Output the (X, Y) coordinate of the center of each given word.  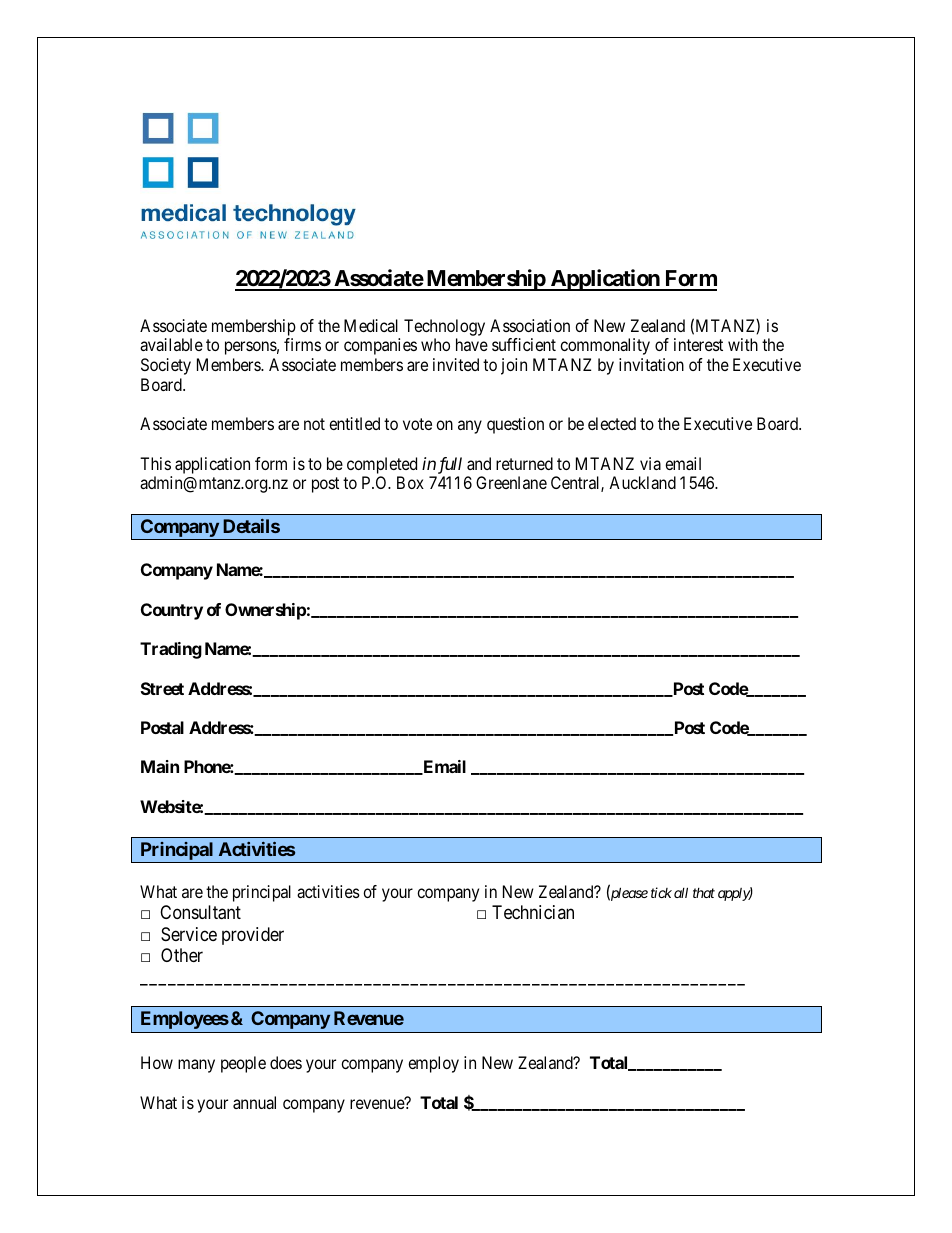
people (243, 1064)
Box (410, 482)
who (435, 344)
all (681, 892)
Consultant (200, 912)
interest (698, 344)
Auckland (642, 482)
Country (172, 611)
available (171, 344)
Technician (533, 912)
